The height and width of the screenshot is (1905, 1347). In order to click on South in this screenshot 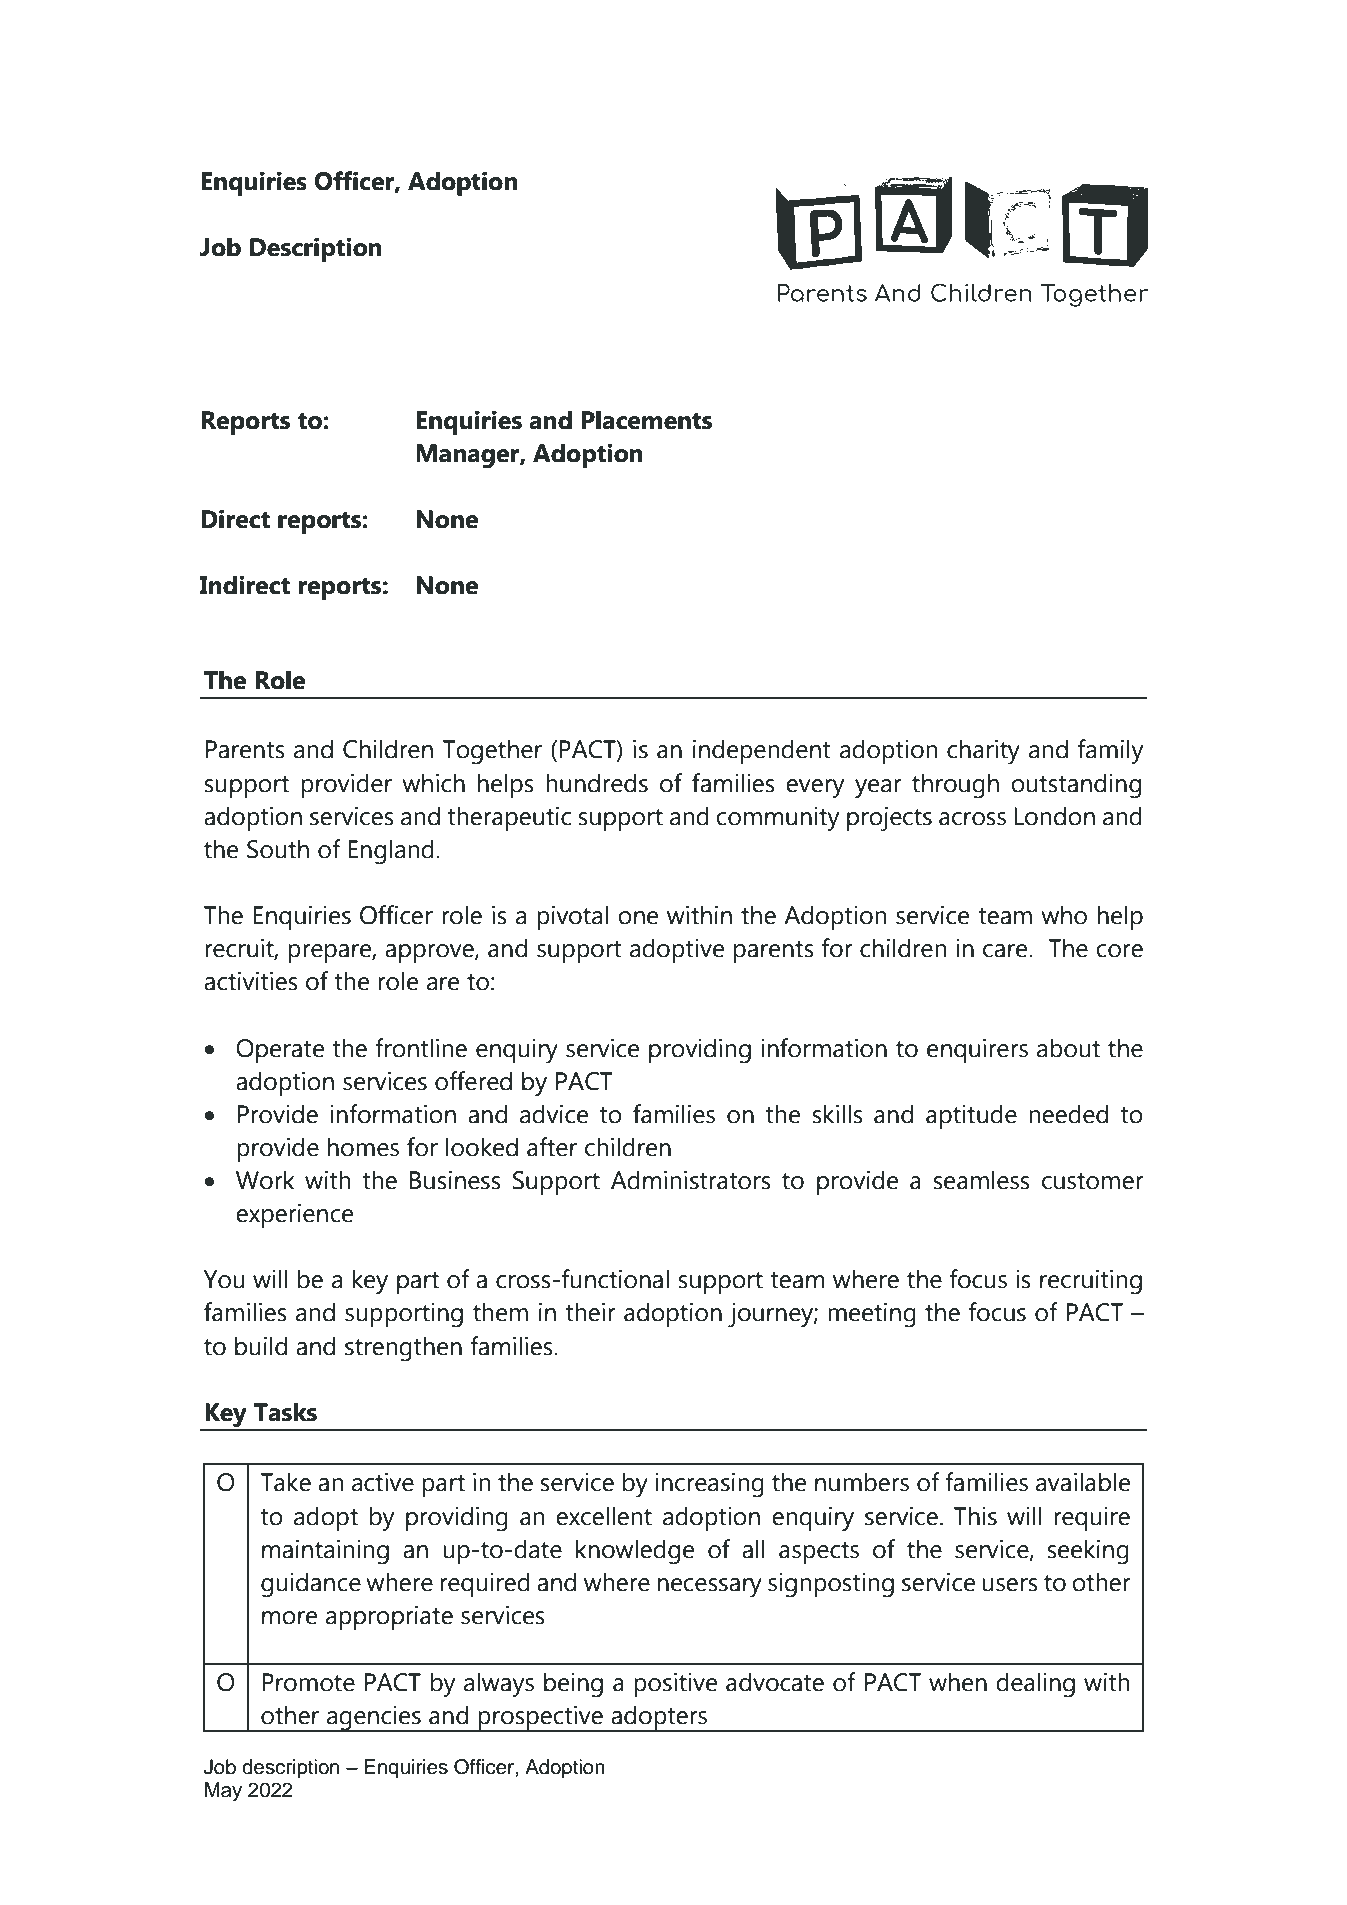, I will do `click(278, 849)`.
